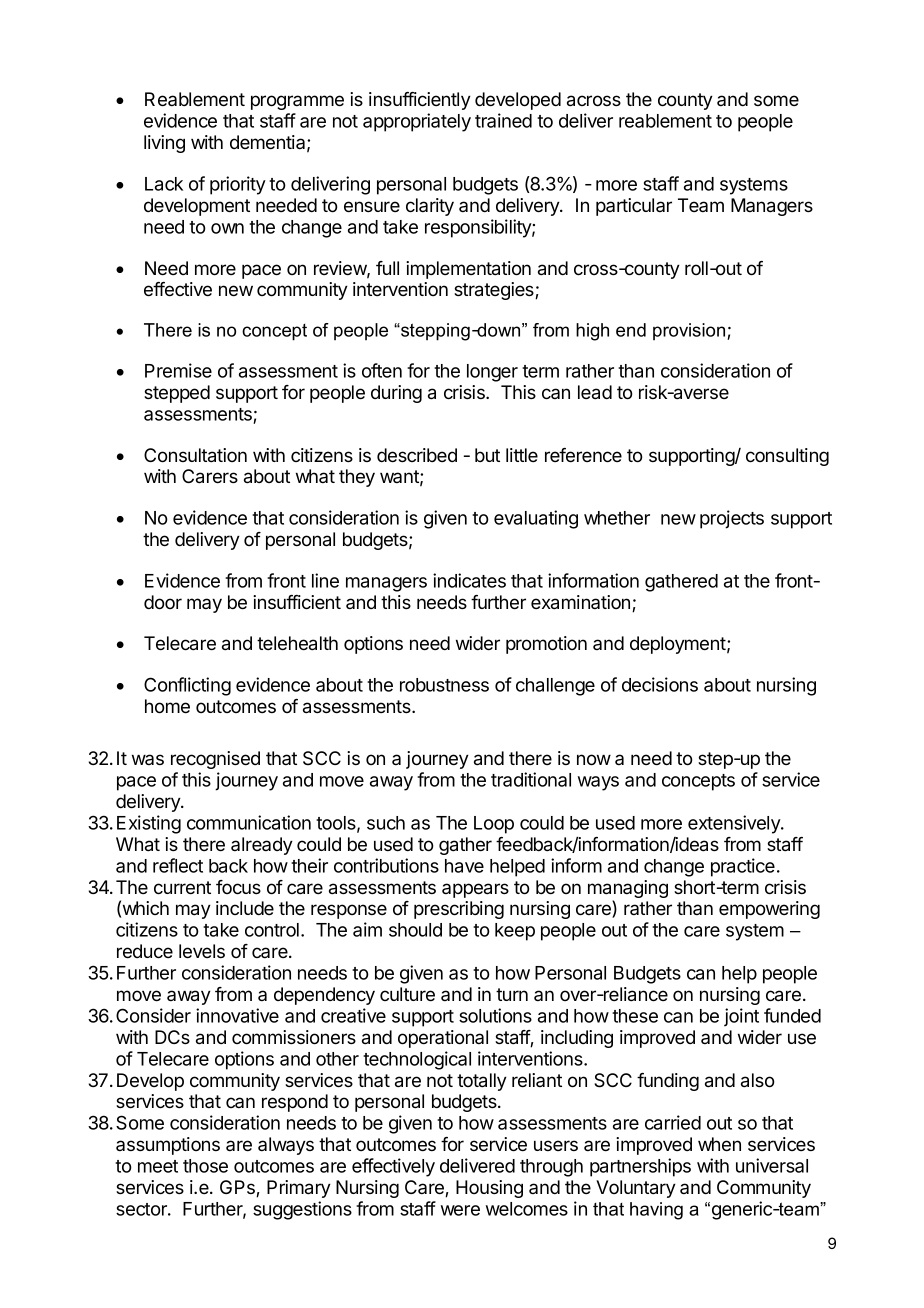  Describe the element at coordinates (249, 822) in the screenshot. I see `communication` at that location.
